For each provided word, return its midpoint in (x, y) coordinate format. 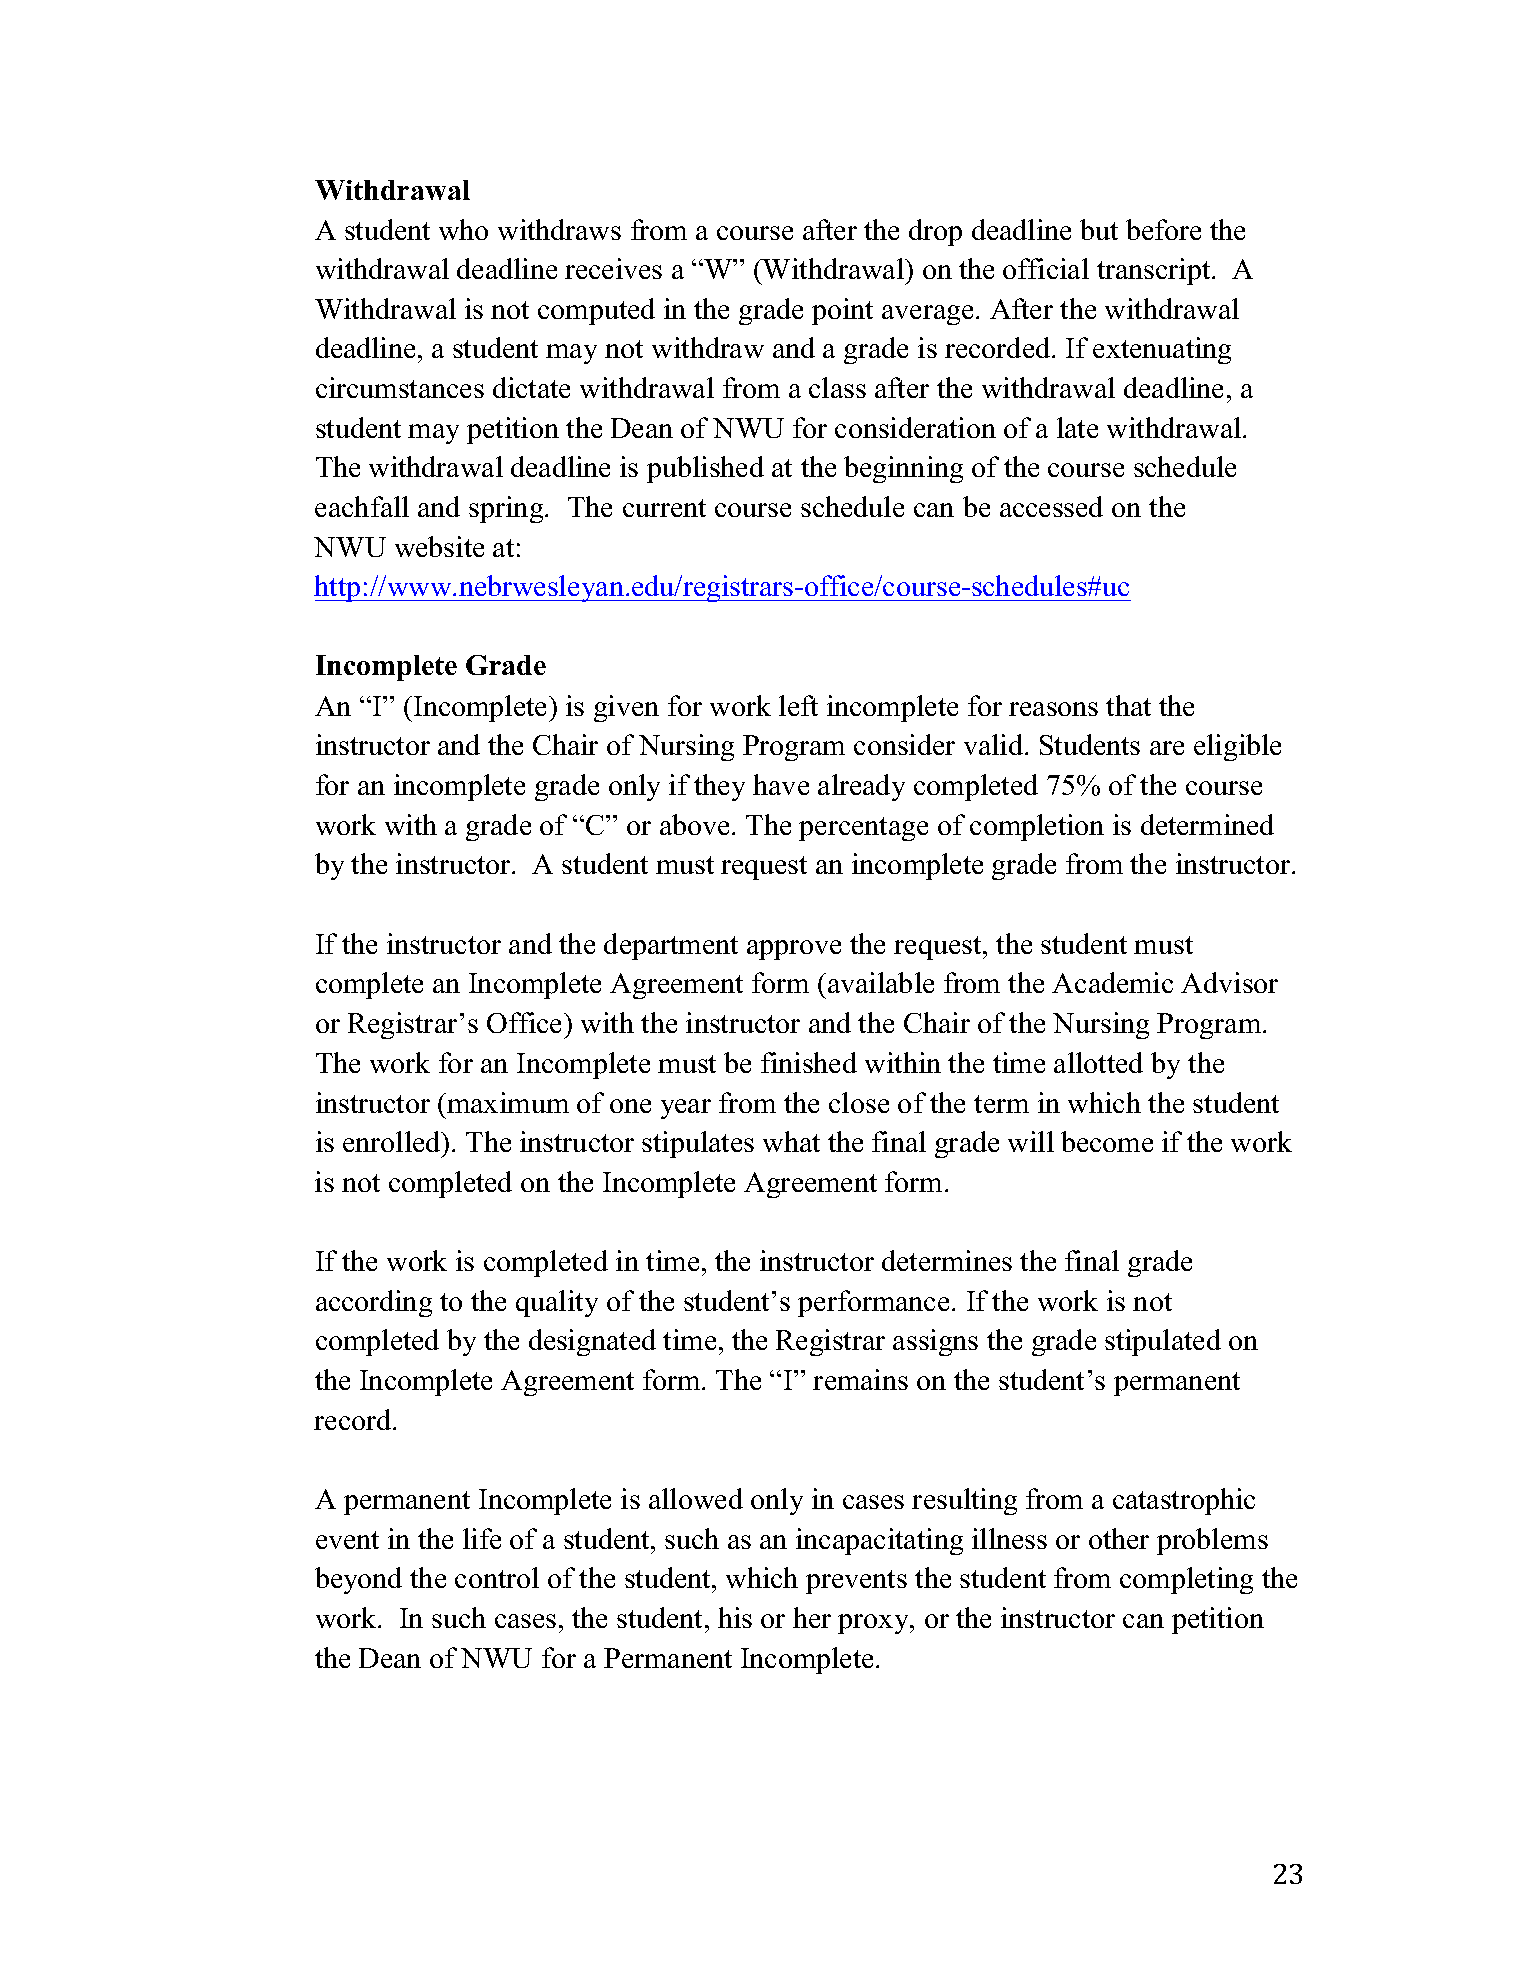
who (463, 229)
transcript (1155, 271)
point (842, 311)
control (497, 1577)
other (1119, 1538)
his (735, 1617)
